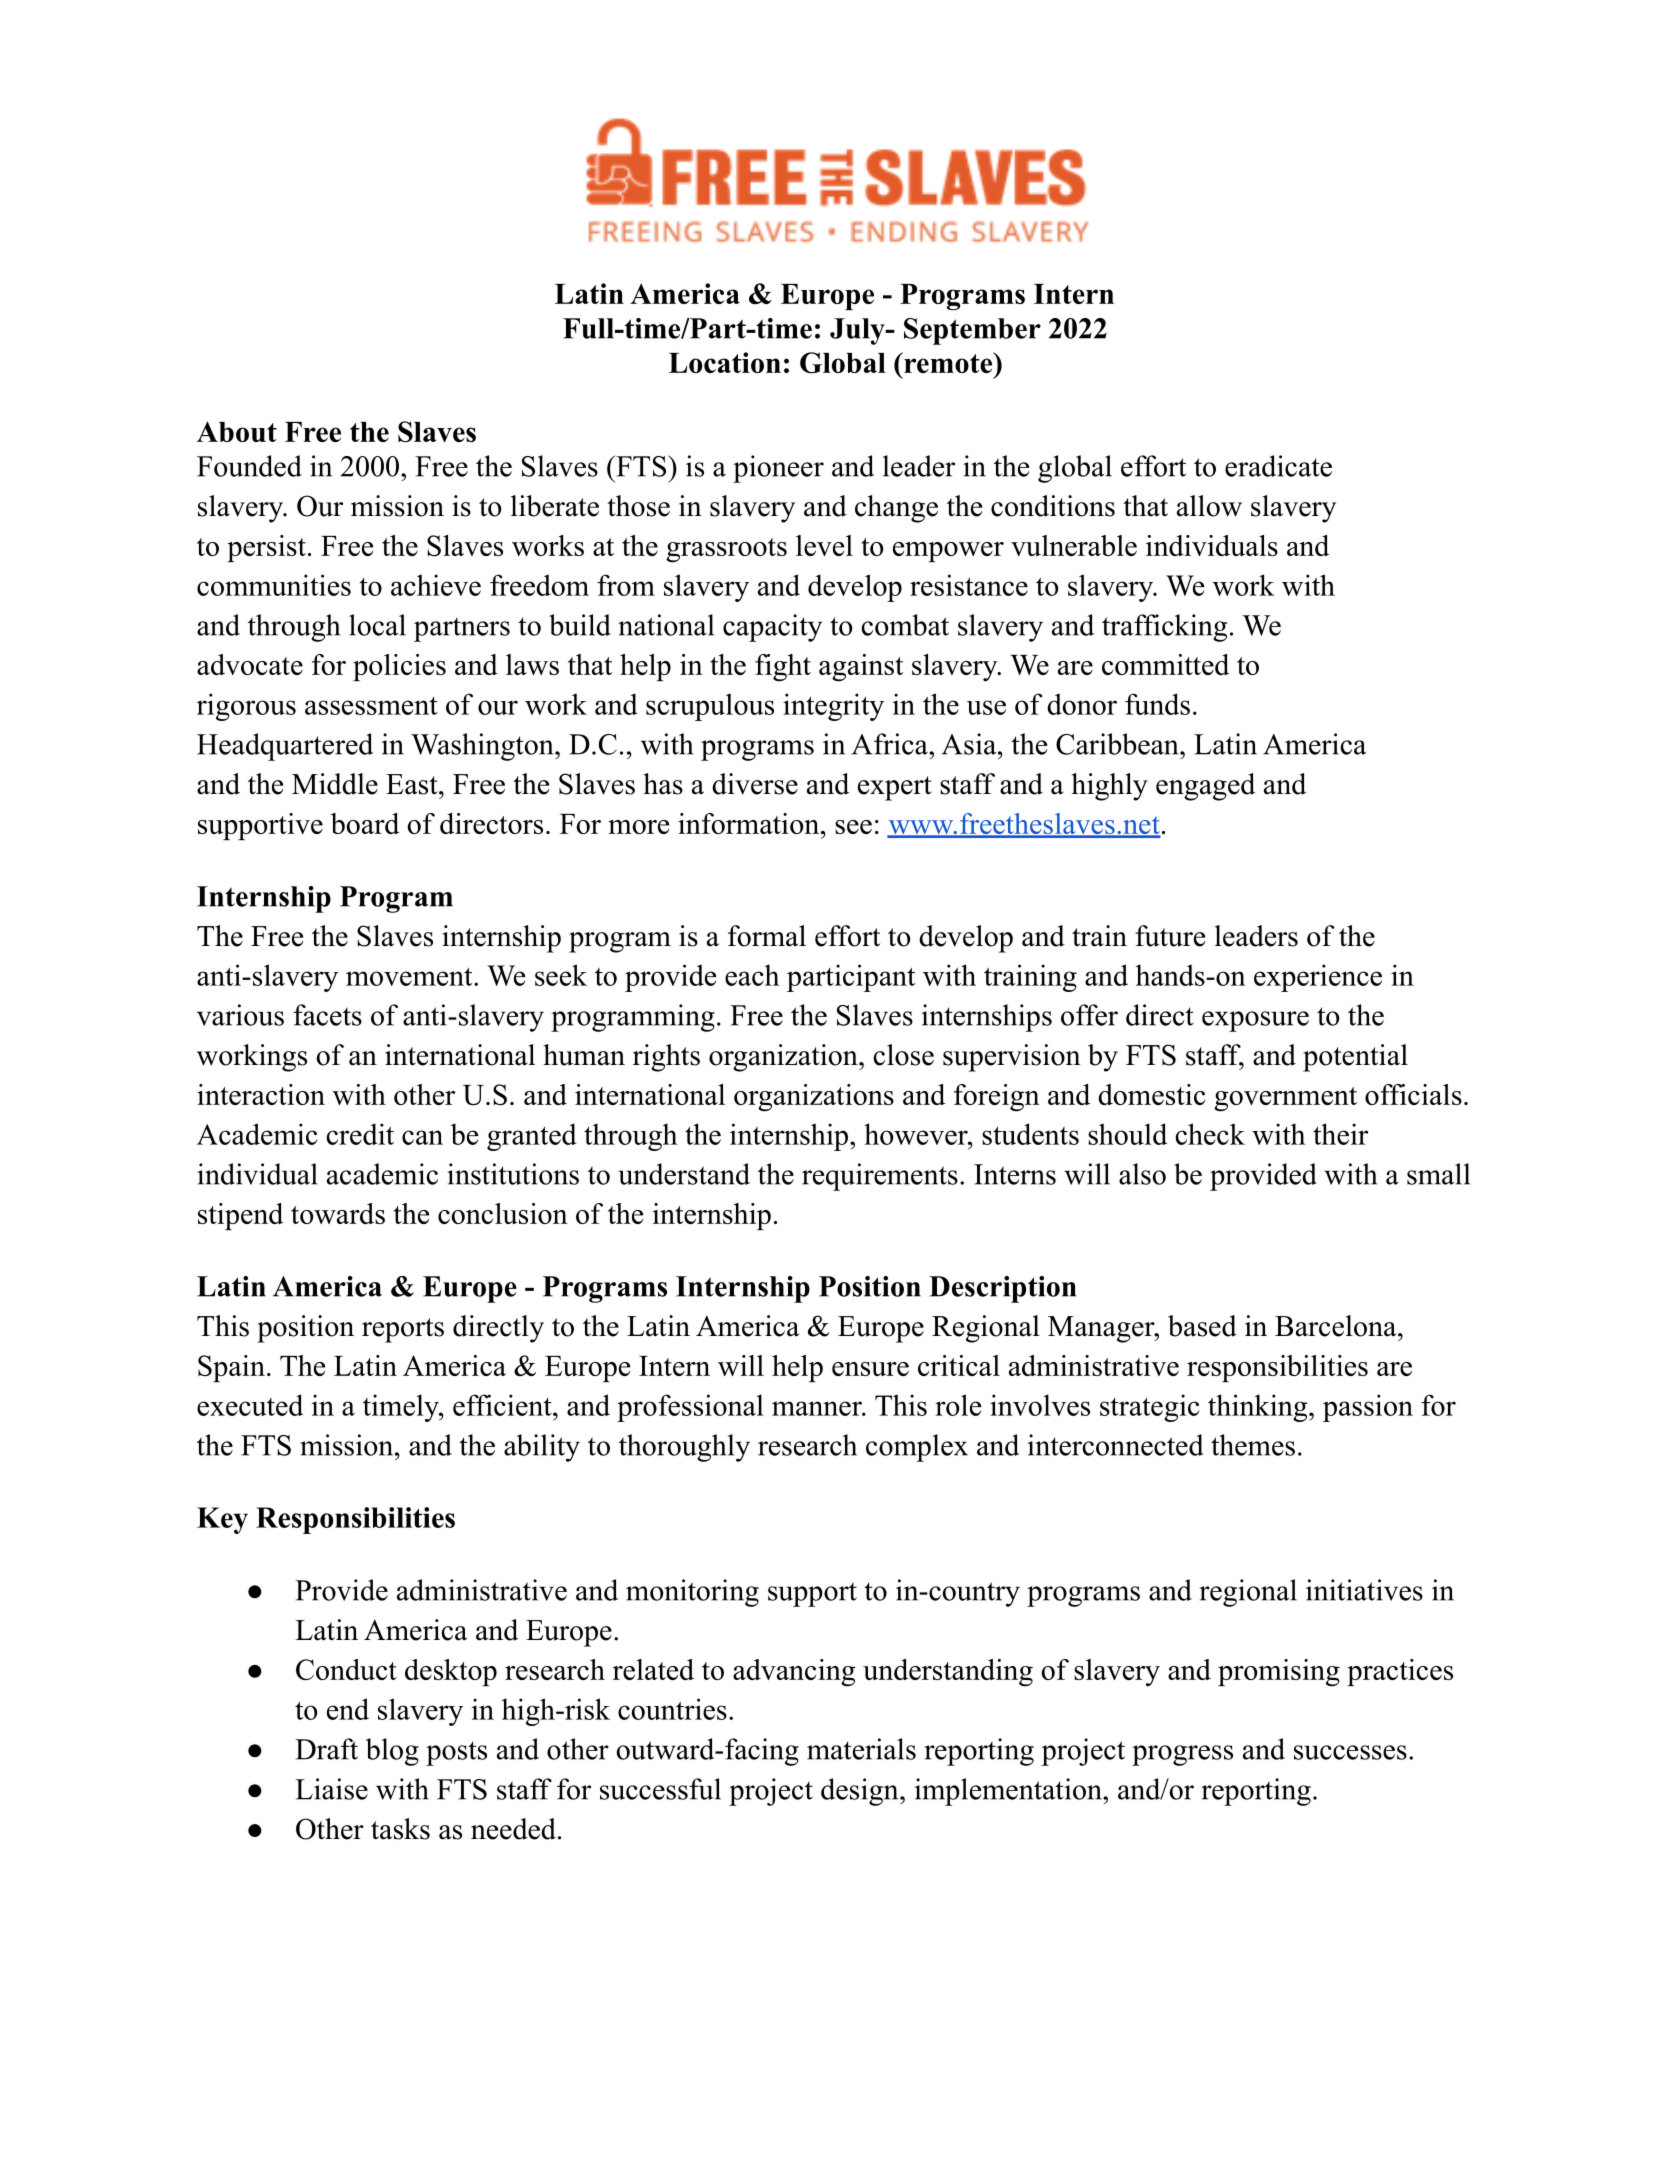  What do you see at coordinates (360, 1134) in the image?
I see `credit` at bounding box center [360, 1134].
